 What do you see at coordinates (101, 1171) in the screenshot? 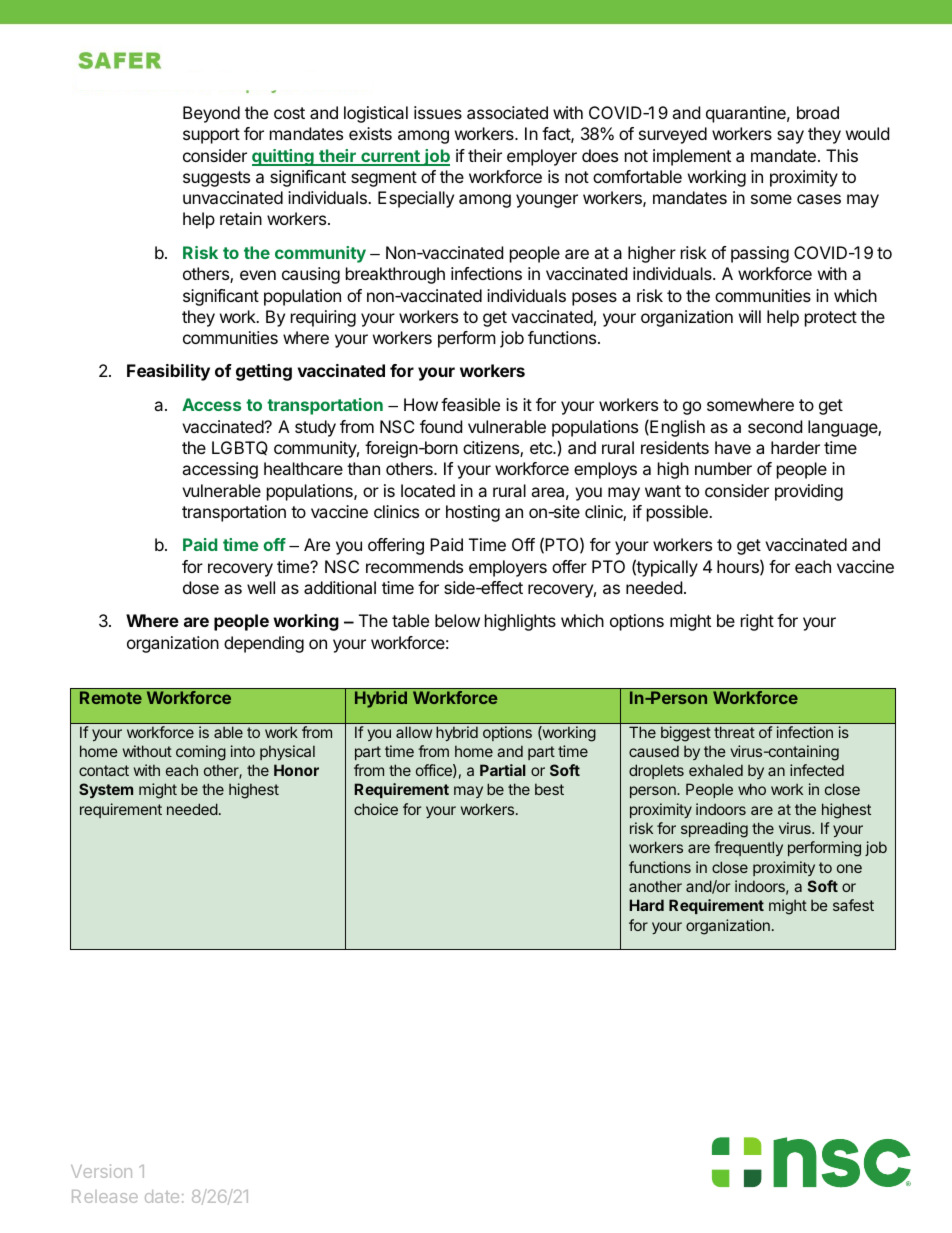
I see `Version` at bounding box center [101, 1171].
